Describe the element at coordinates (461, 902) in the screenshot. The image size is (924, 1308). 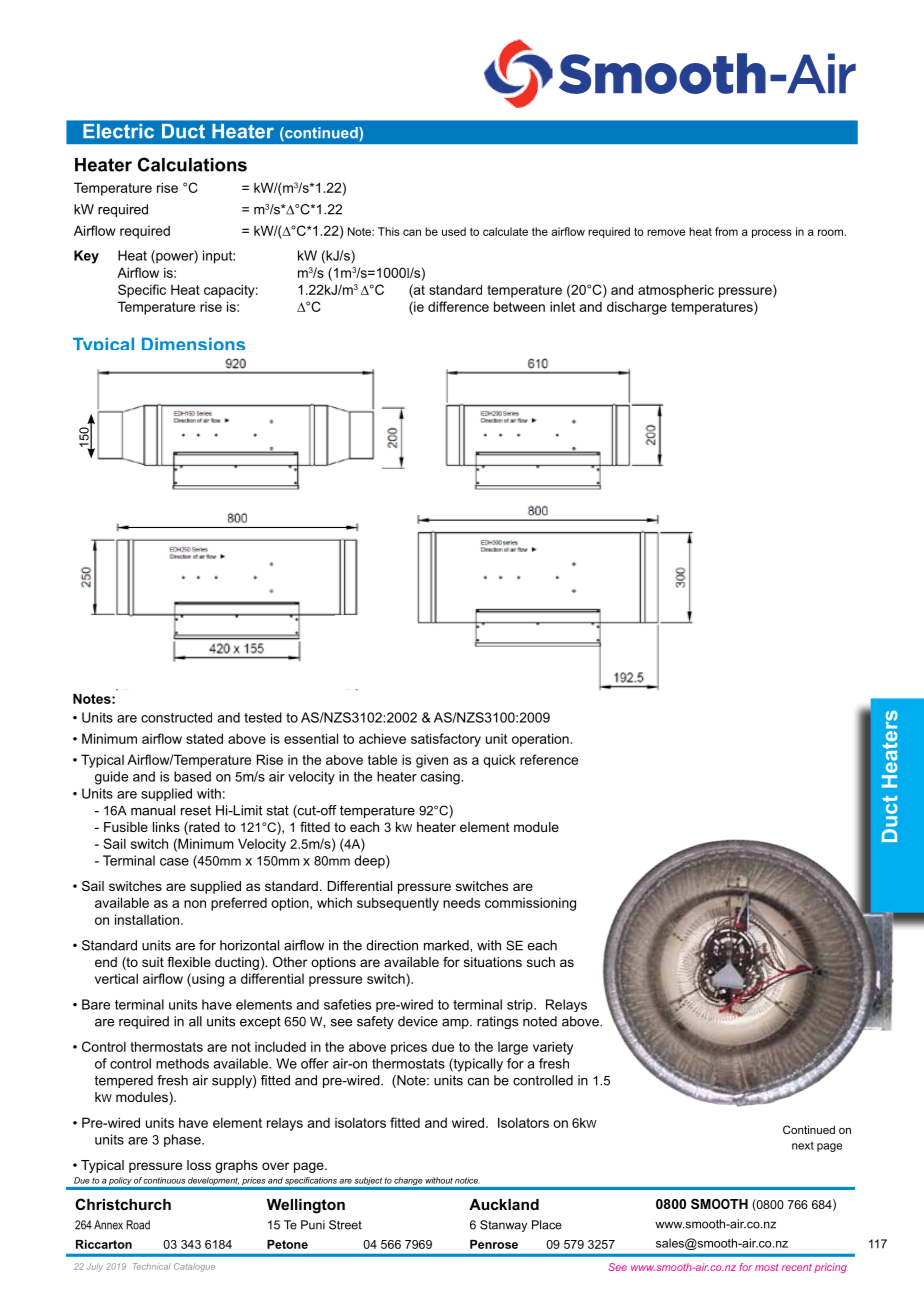
I see `needs` at that location.
